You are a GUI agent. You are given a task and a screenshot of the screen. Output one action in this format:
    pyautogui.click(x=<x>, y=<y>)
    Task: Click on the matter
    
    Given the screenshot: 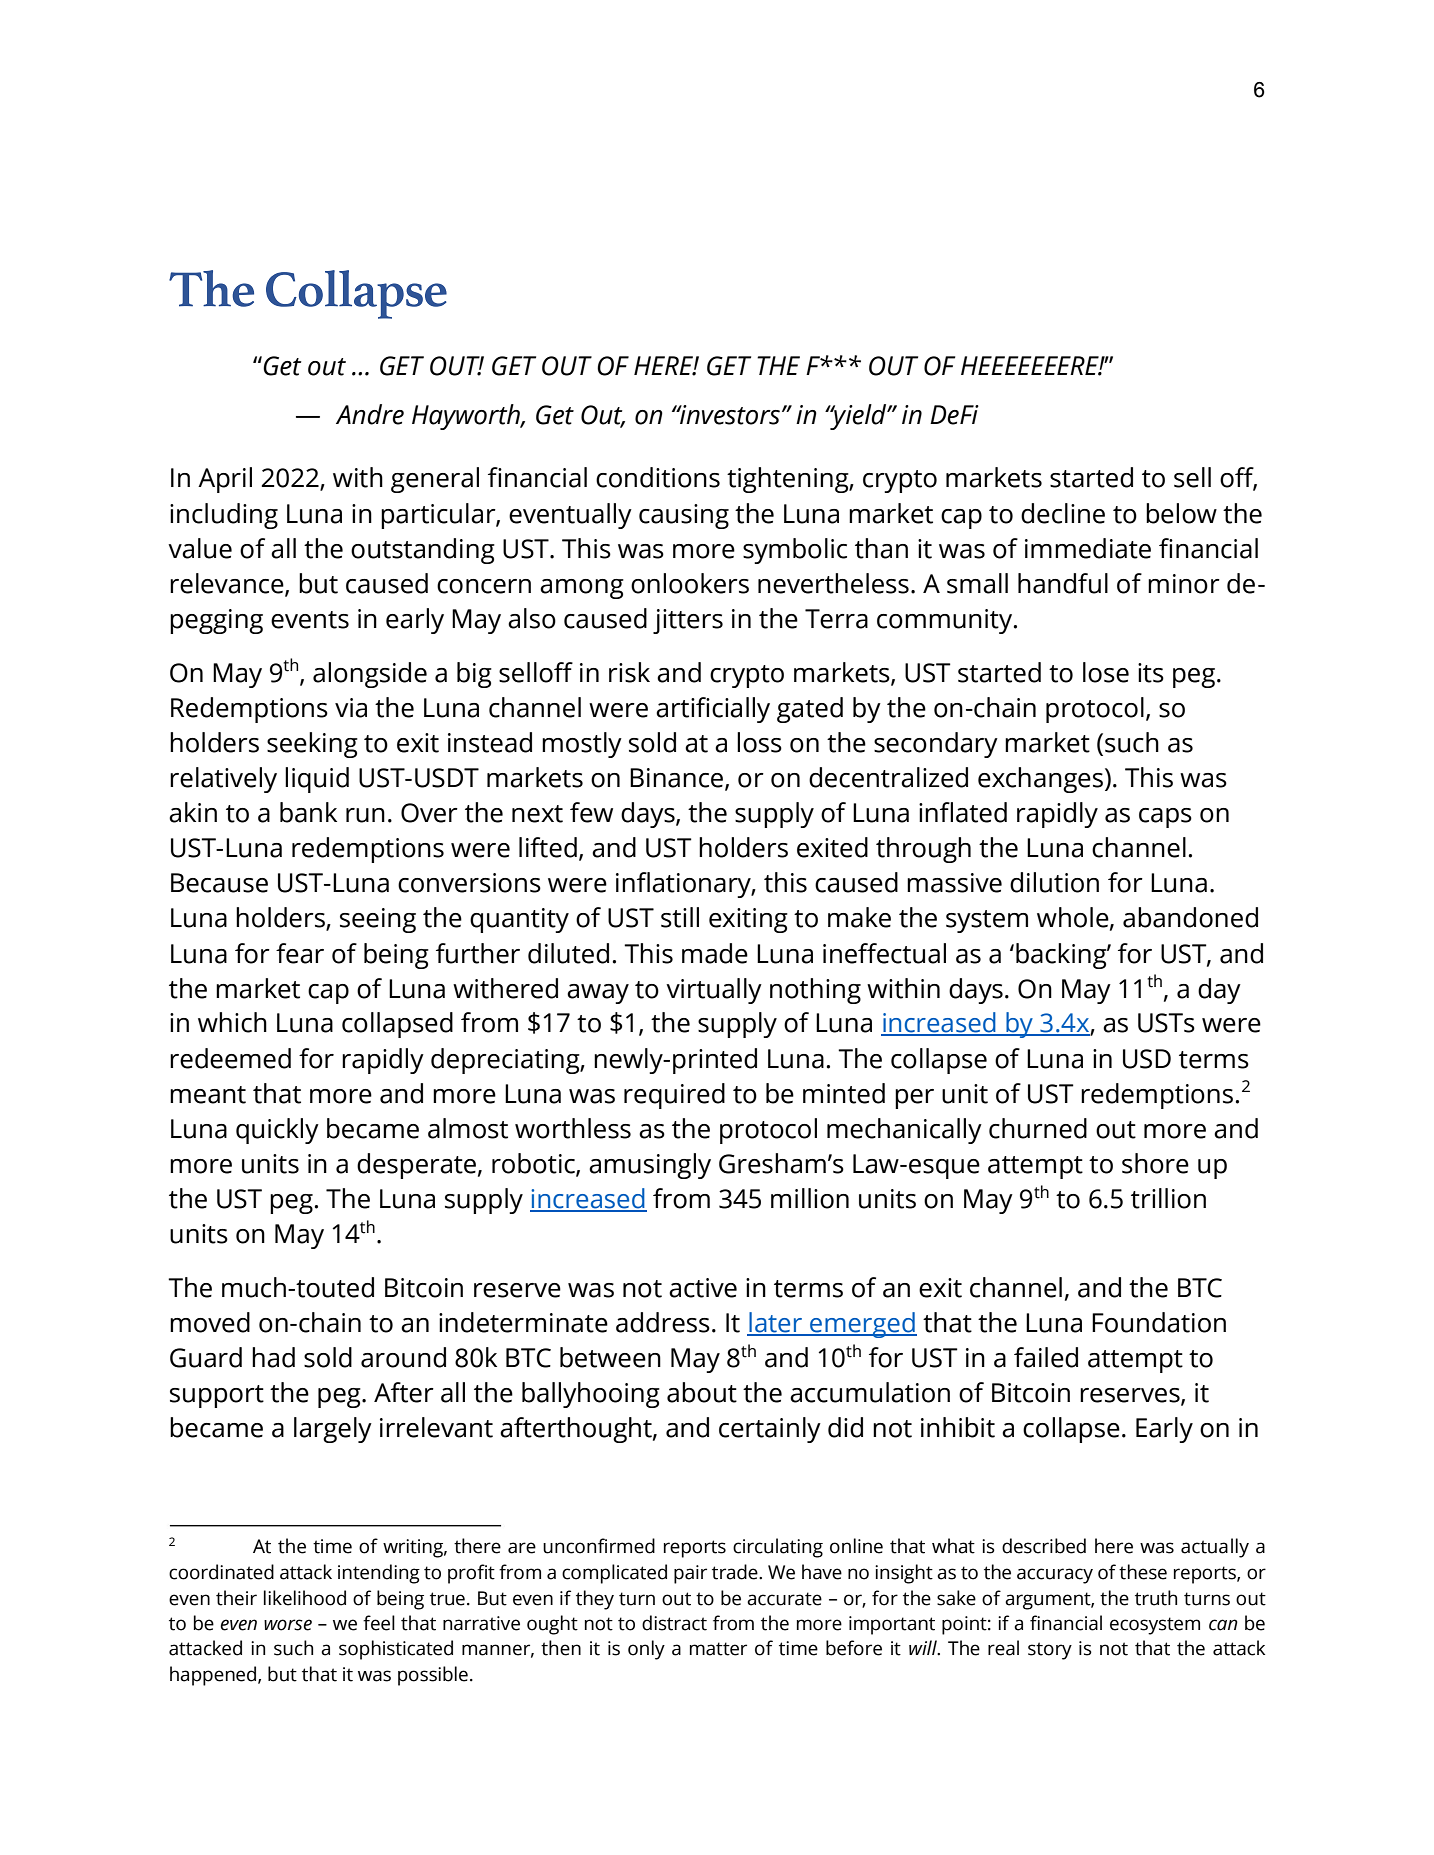 What is the action you would take?
    pyautogui.click(x=718, y=1649)
